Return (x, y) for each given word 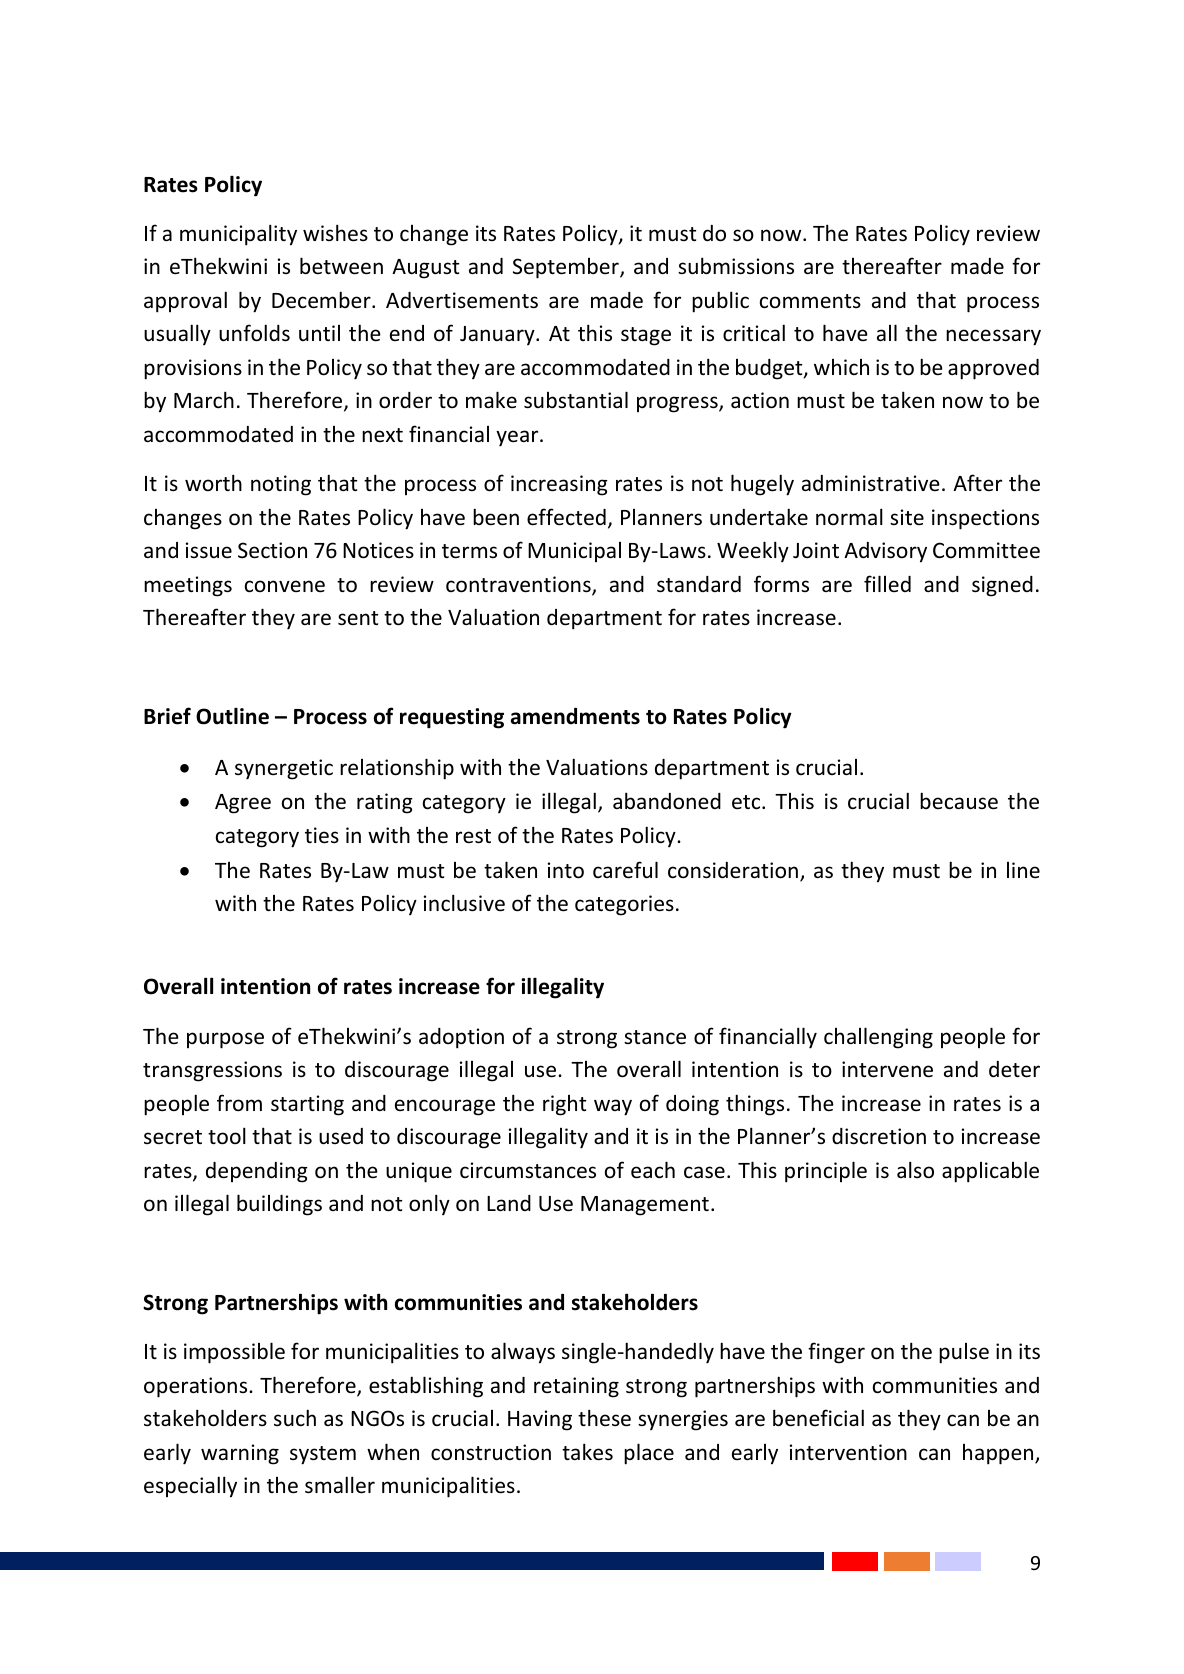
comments (810, 301)
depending (257, 1172)
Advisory (885, 552)
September (567, 268)
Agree (243, 804)
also (915, 1170)
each (653, 1170)
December (322, 300)
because (959, 801)
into (566, 870)
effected (566, 517)
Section (272, 550)
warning (240, 1454)
